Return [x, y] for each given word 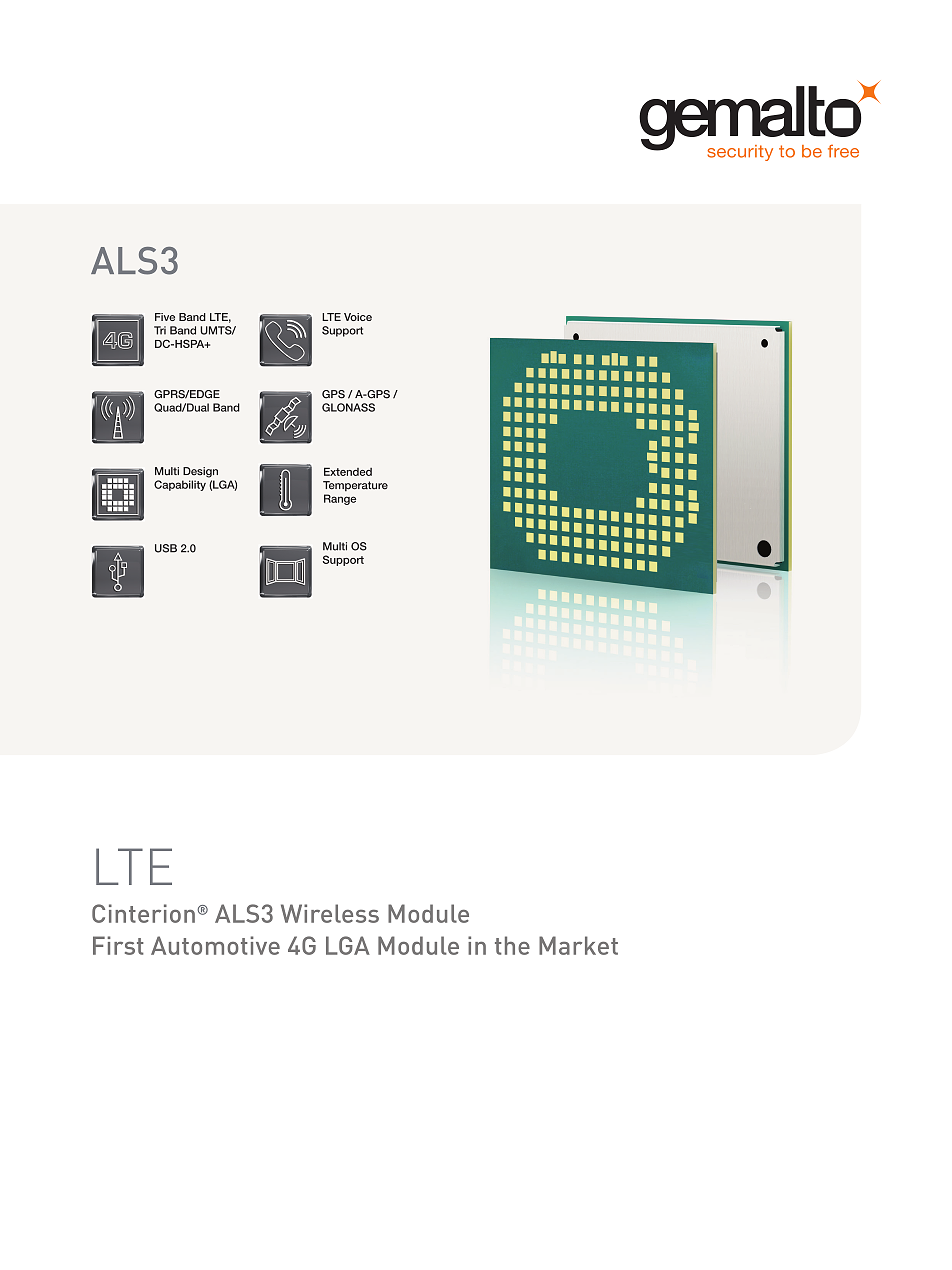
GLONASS [348, 407]
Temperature [355, 486]
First [118, 945]
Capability [180, 485]
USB [166, 548]
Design [200, 472]
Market [578, 945]
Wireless [330, 913]
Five [165, 317]
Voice [358, 317]
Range [340, 499]
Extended [348, 471]
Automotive [215, 945]
